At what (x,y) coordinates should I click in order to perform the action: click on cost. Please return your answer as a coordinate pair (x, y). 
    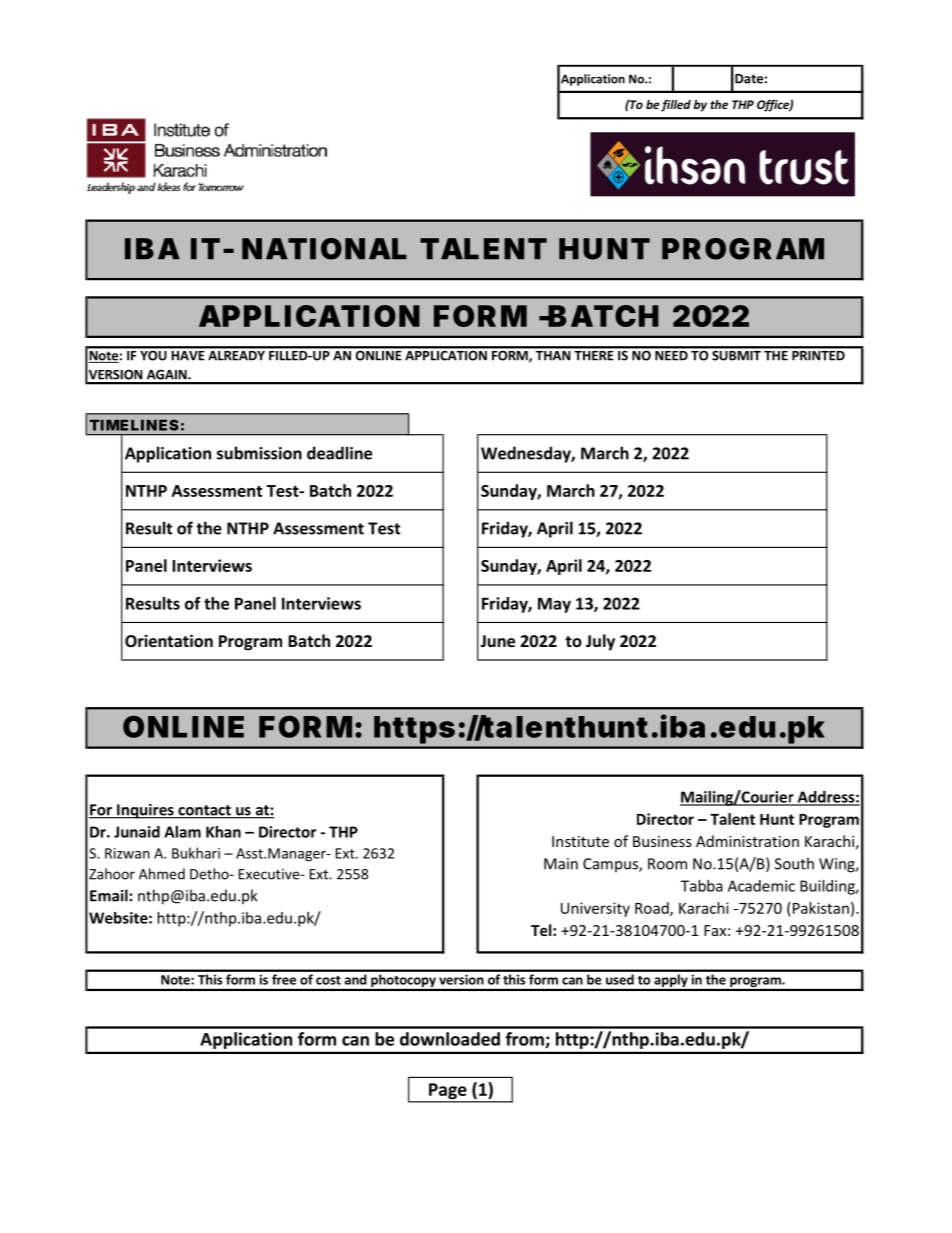
    Looking at the image, I should click on (328, 980).
